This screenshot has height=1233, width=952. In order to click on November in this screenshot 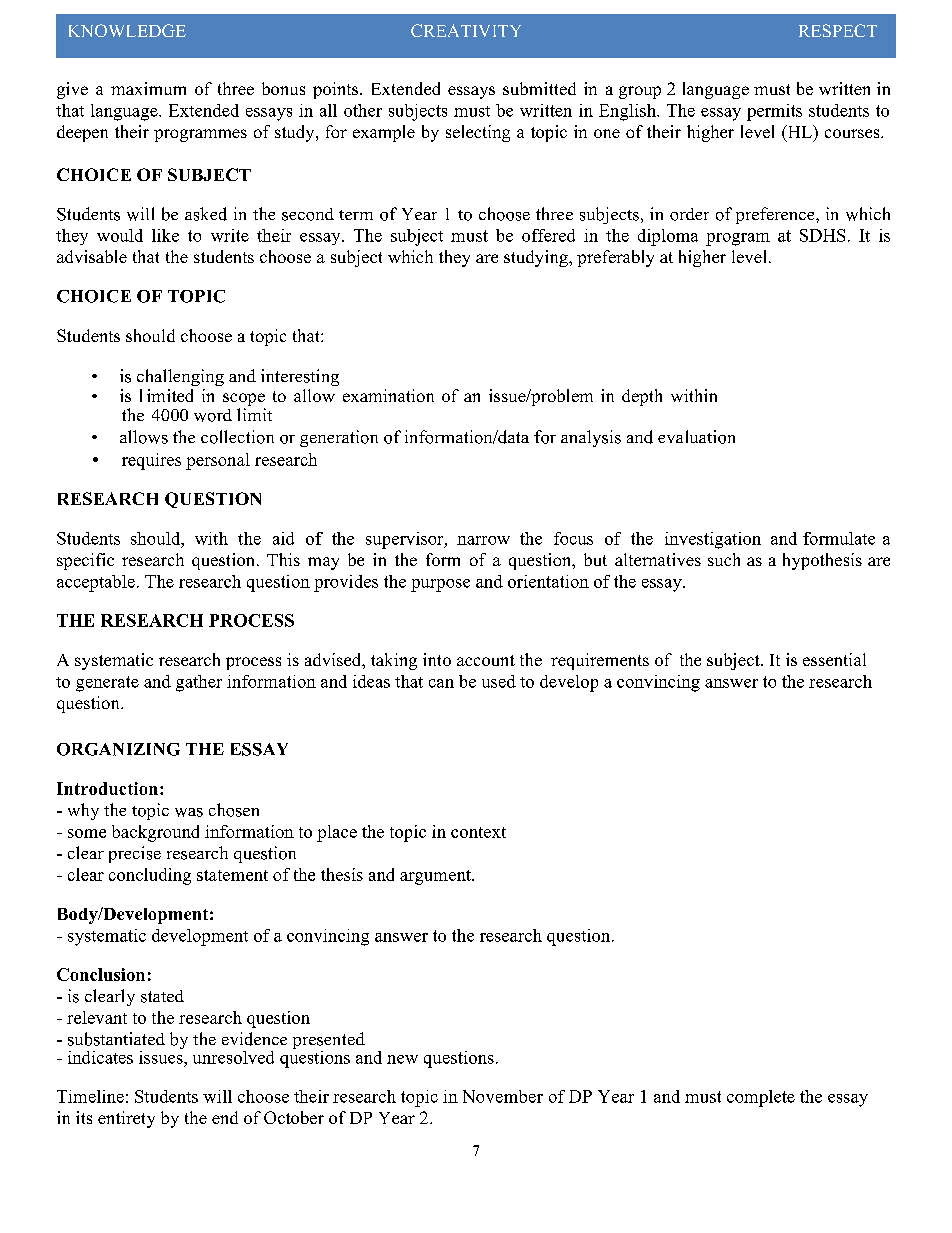, I will do `click(503, 1096)`.
